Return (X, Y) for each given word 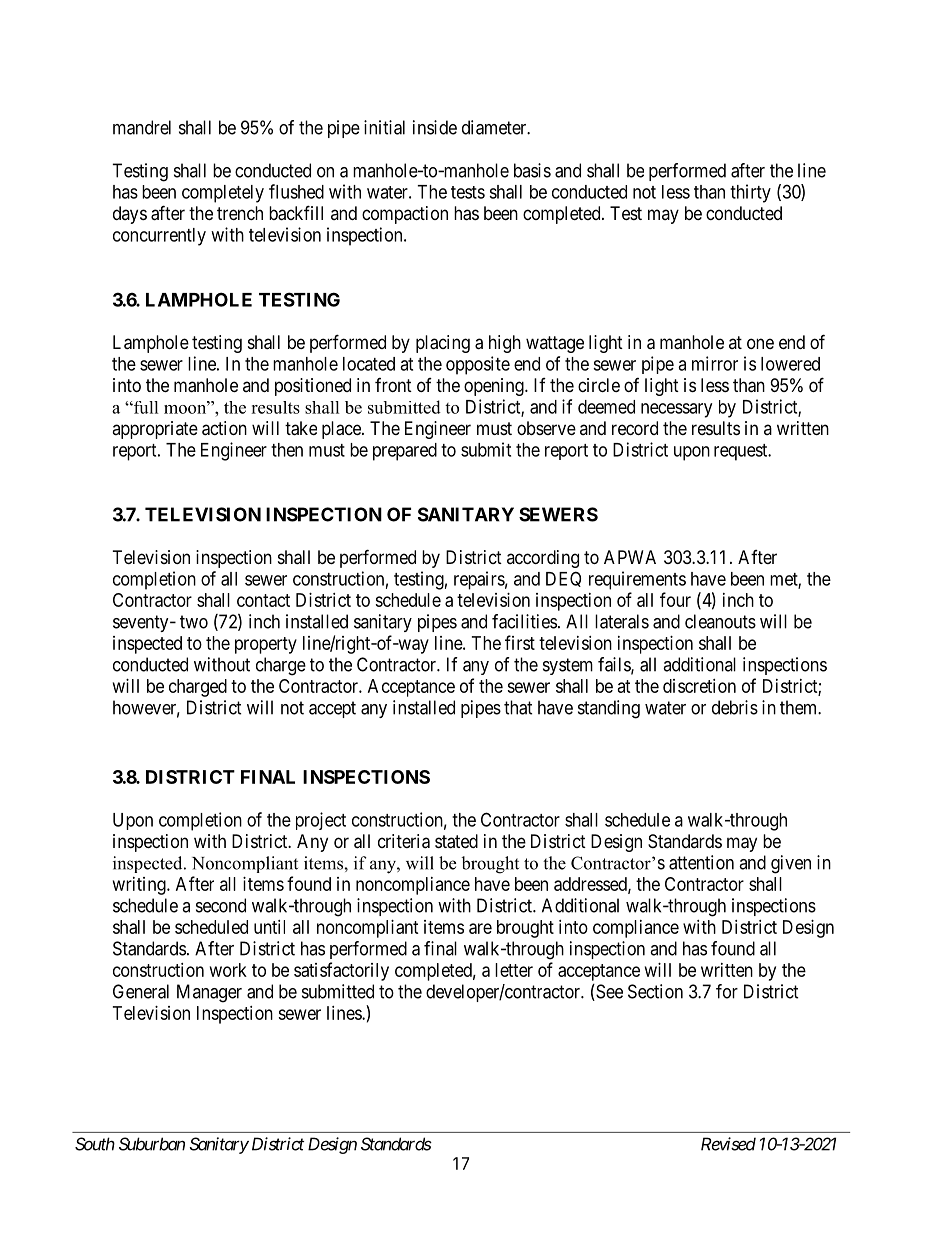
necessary (676, 410)
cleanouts (720, 621)
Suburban (152, 1144)
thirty (750, 193)
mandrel (142, 127)
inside (435, 127)
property (266, 645)
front (393, 385)
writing (140, 886)
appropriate (155, 430)
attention (701, 862)
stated (456, 841)
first (520, 642)
